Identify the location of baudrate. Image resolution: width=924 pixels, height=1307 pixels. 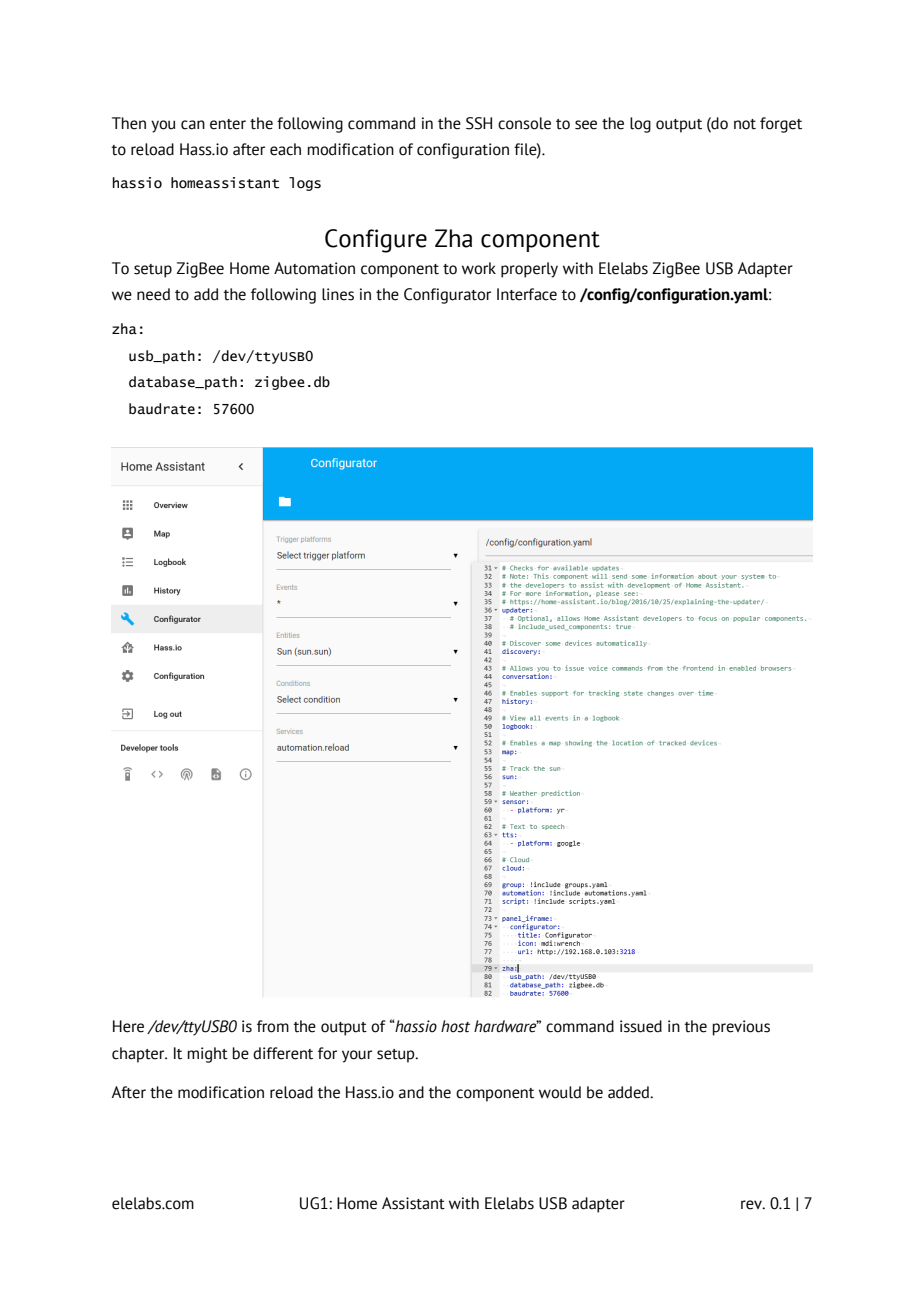
(162, 409).
